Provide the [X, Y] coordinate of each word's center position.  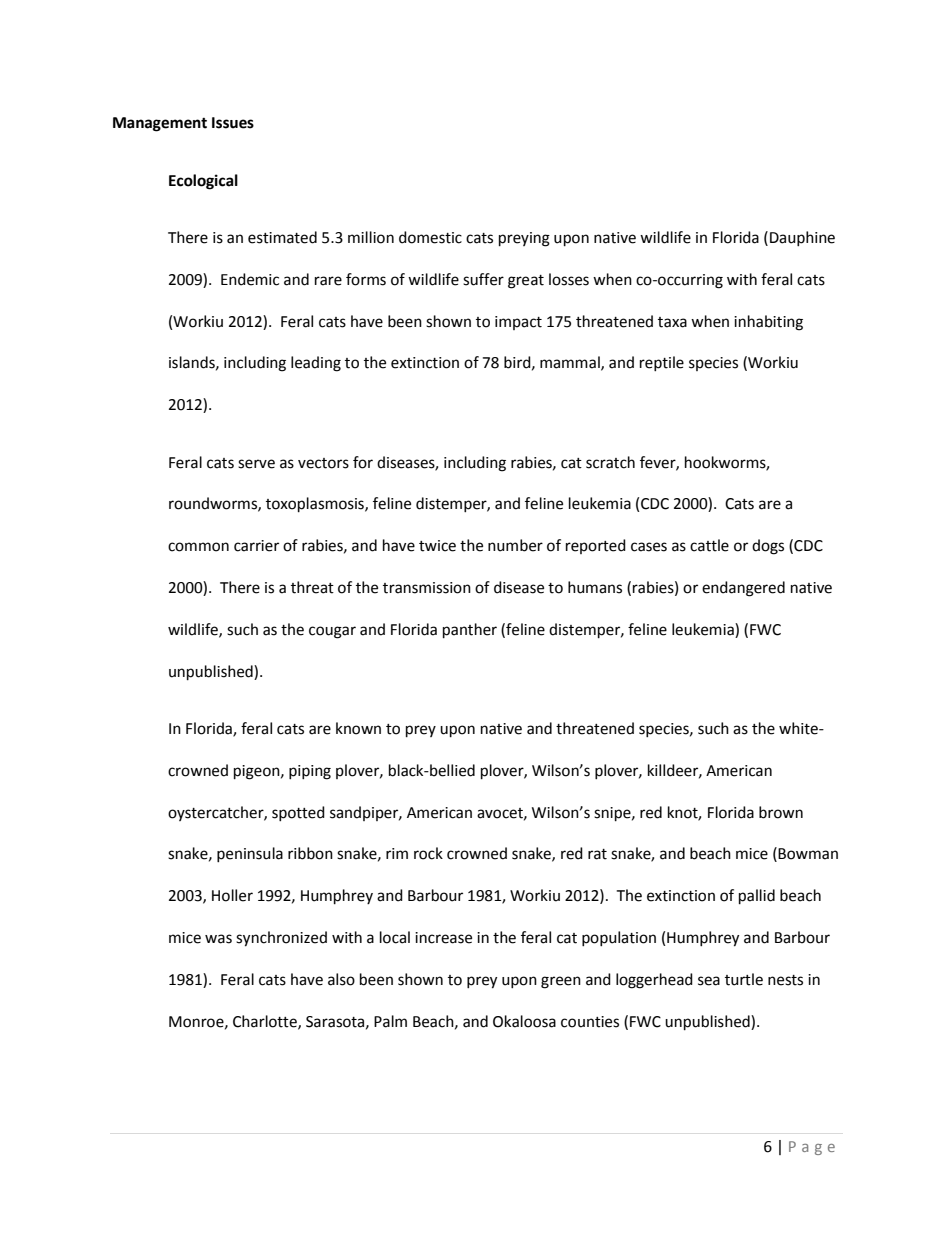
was [218, 939]
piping [310, 772]
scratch [610, 462]
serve [256, 464]
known [358, 728]
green [561, 982]
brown [781, 812]
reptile [662, 363]
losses [569, 279]
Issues [233, 123]
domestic [430, 237]
